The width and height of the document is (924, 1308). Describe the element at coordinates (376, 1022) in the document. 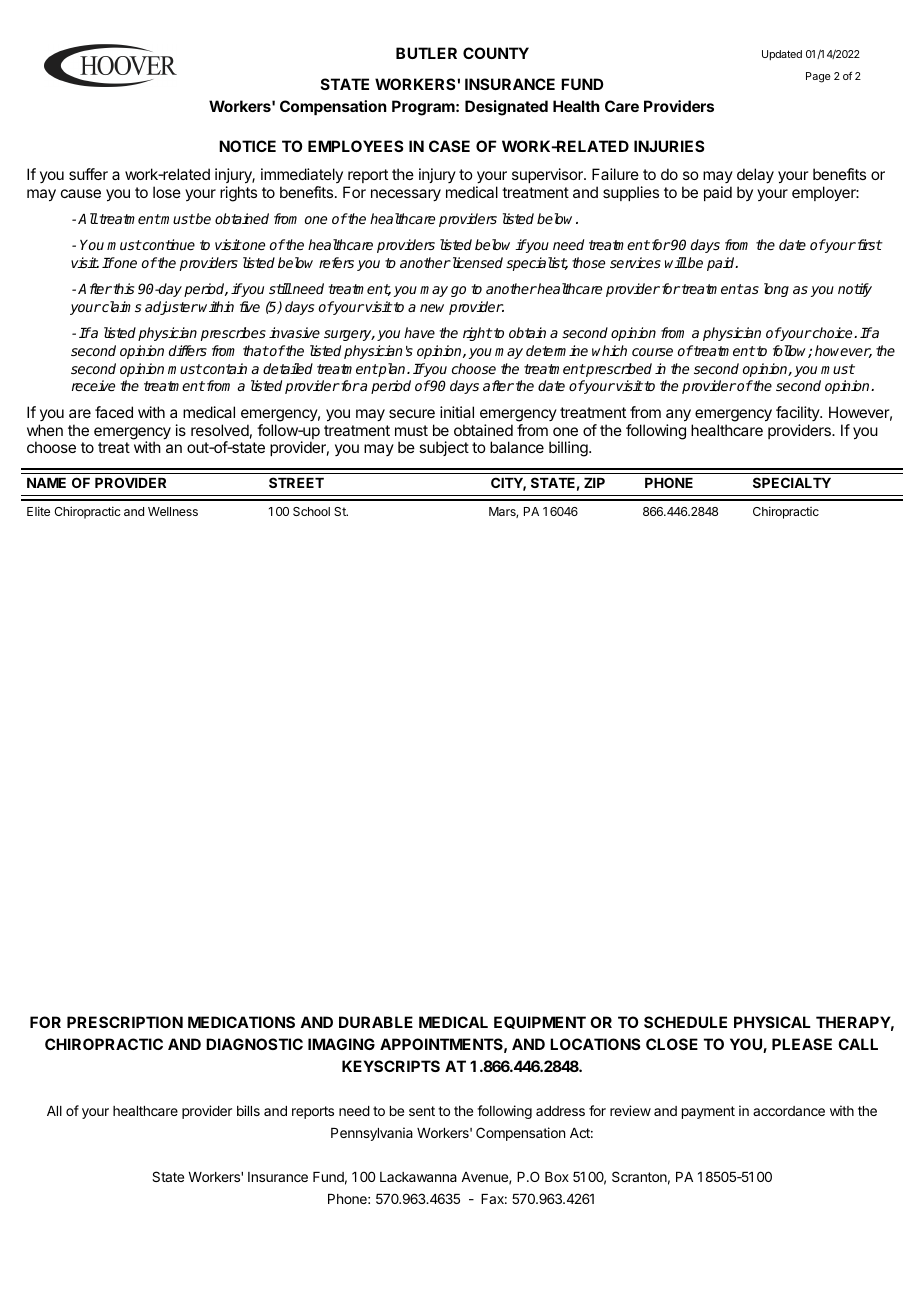

I see `DURABLE` at that location.
